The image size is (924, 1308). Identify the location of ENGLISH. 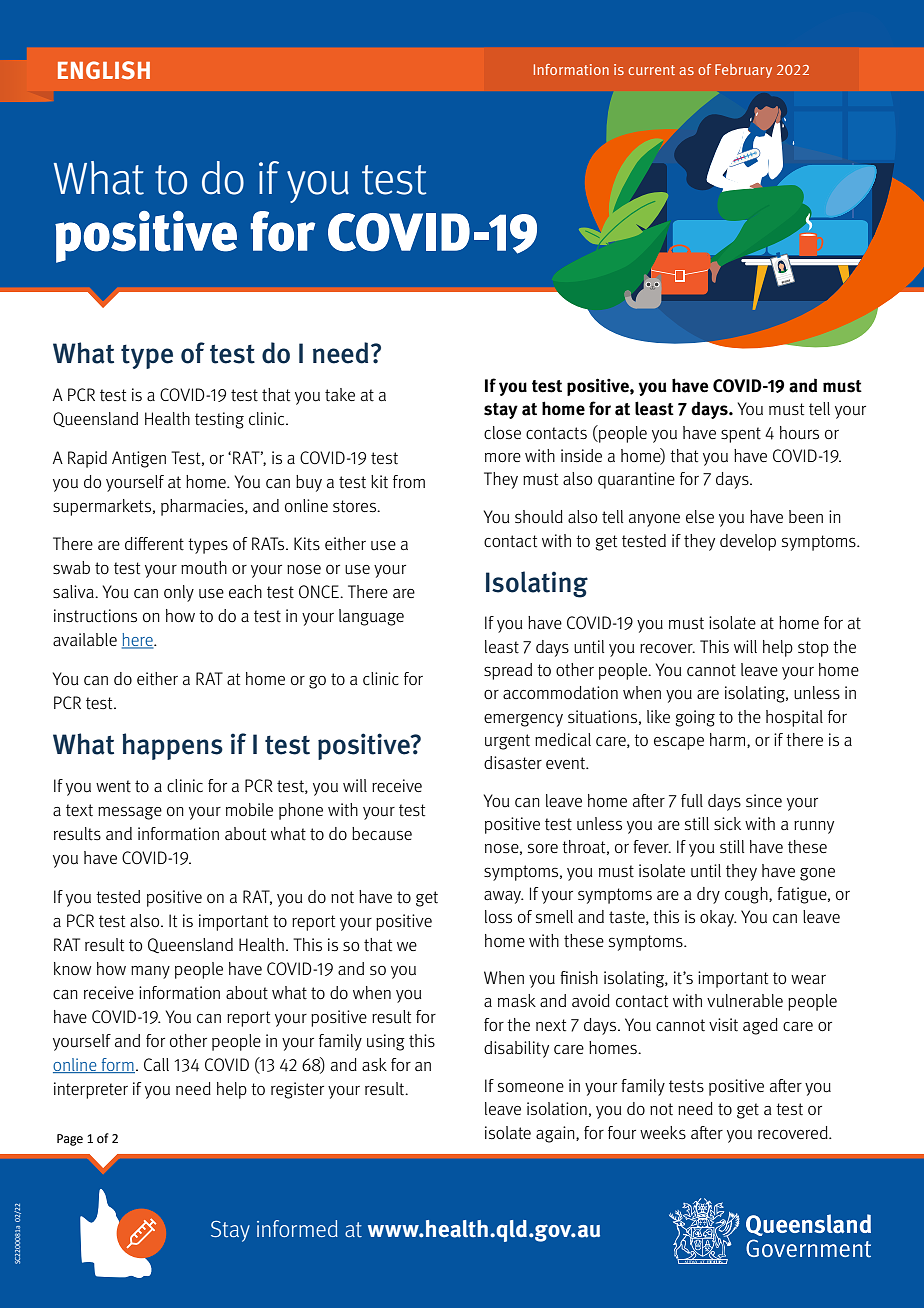
(104, 70).
